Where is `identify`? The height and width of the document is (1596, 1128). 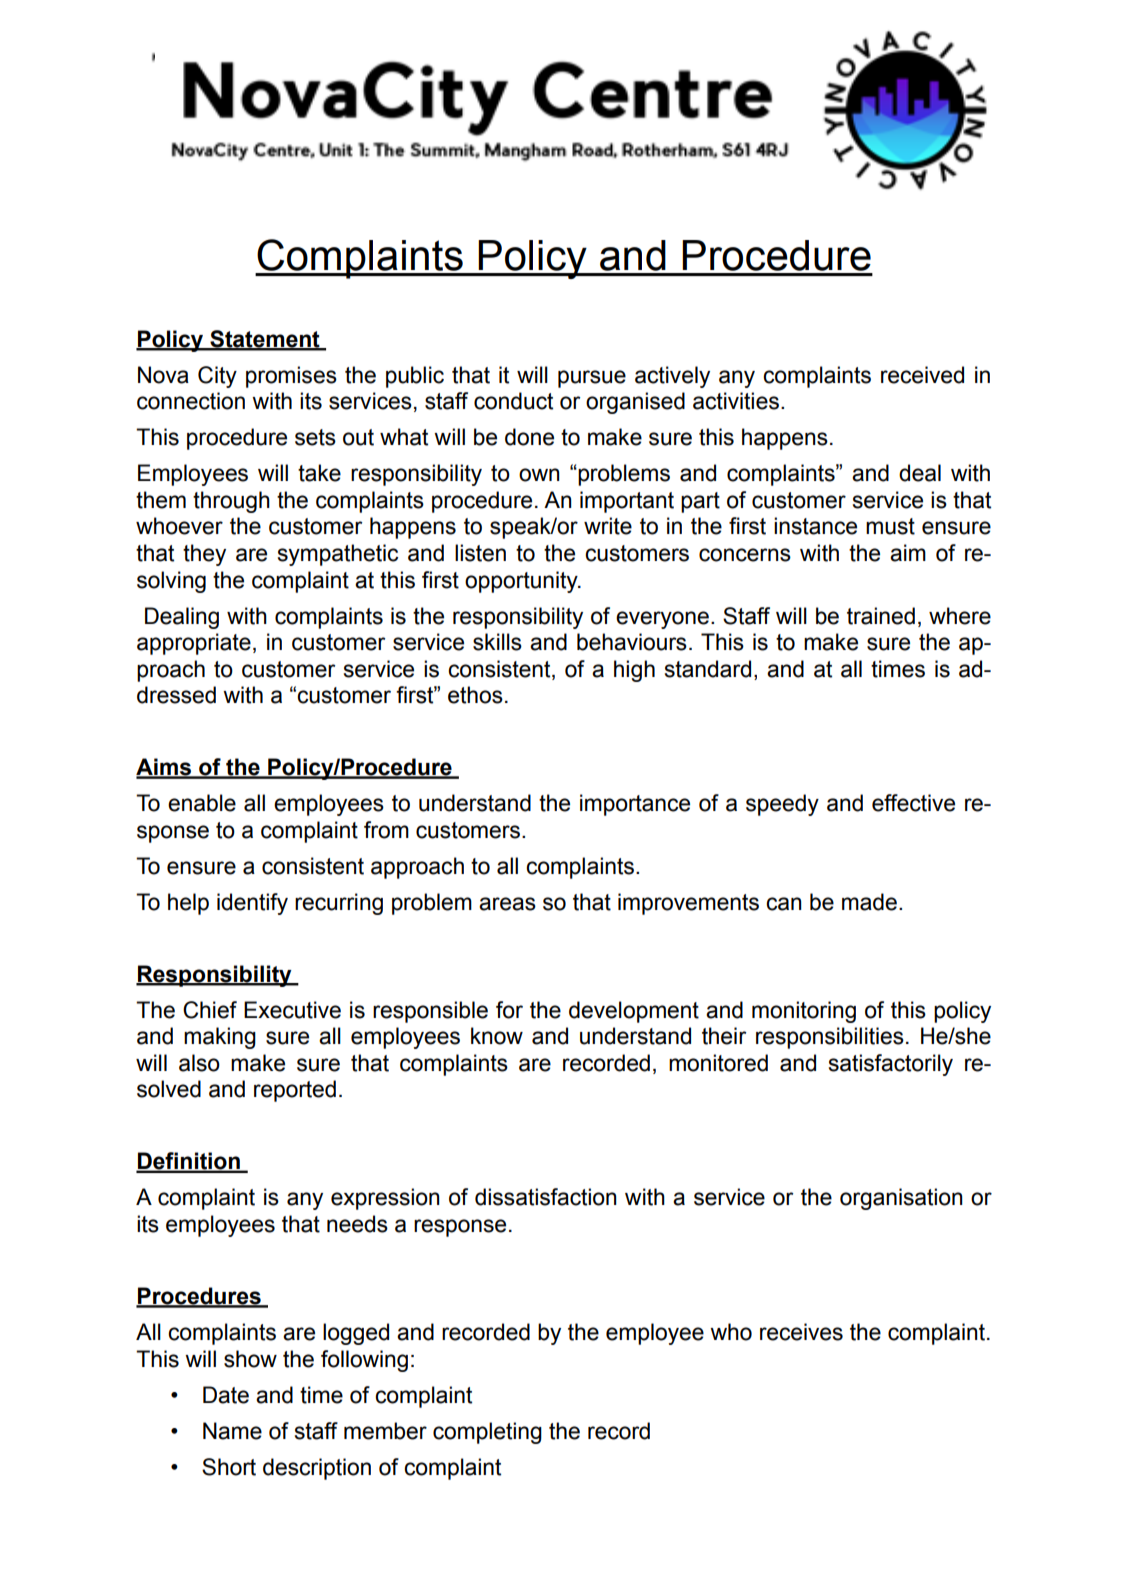
identify is located at coordinates (252, 904).
